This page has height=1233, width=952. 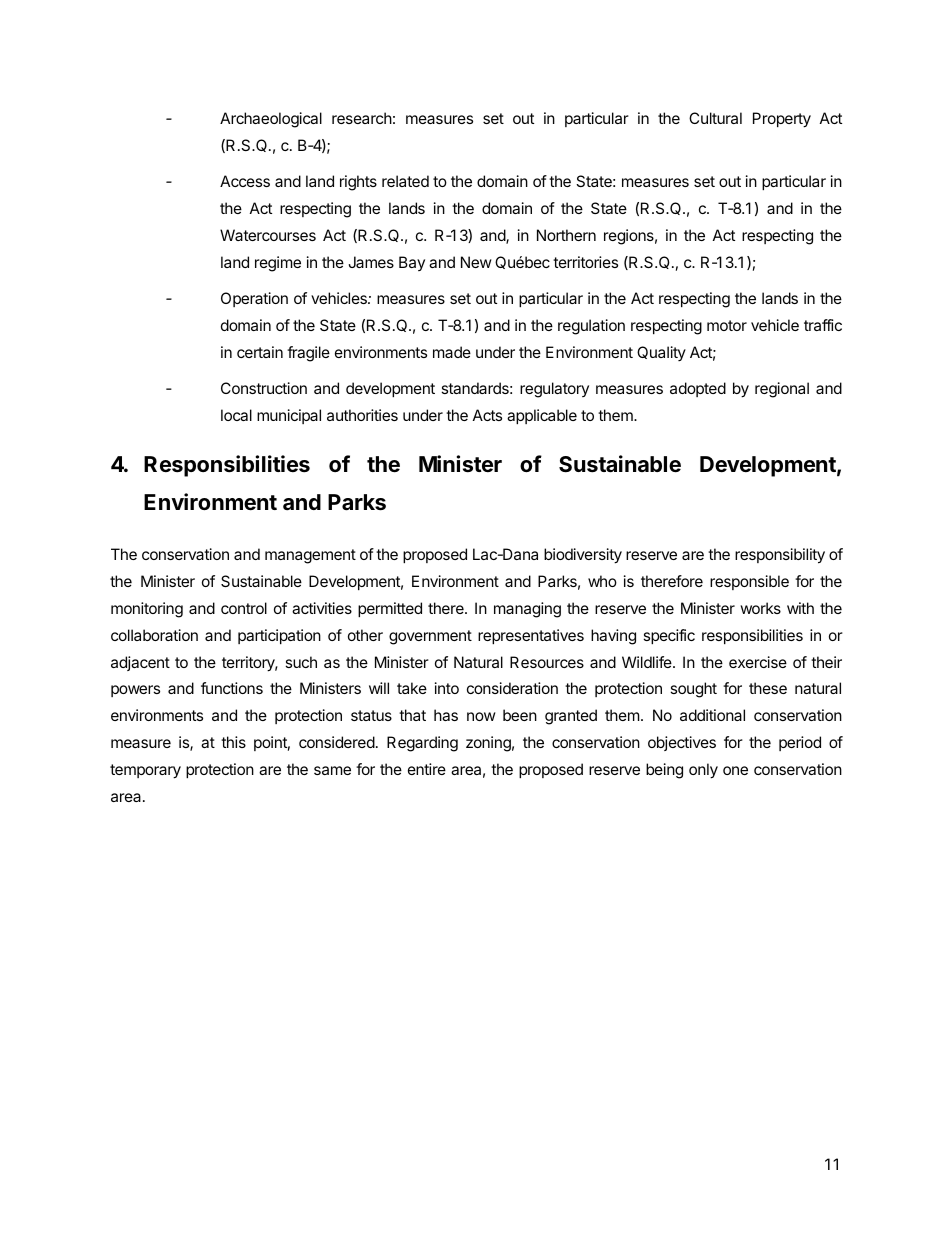 What do you see at coordinates (487, 415) in the page?
I see `Acts` at bounding box center [487, 415].
